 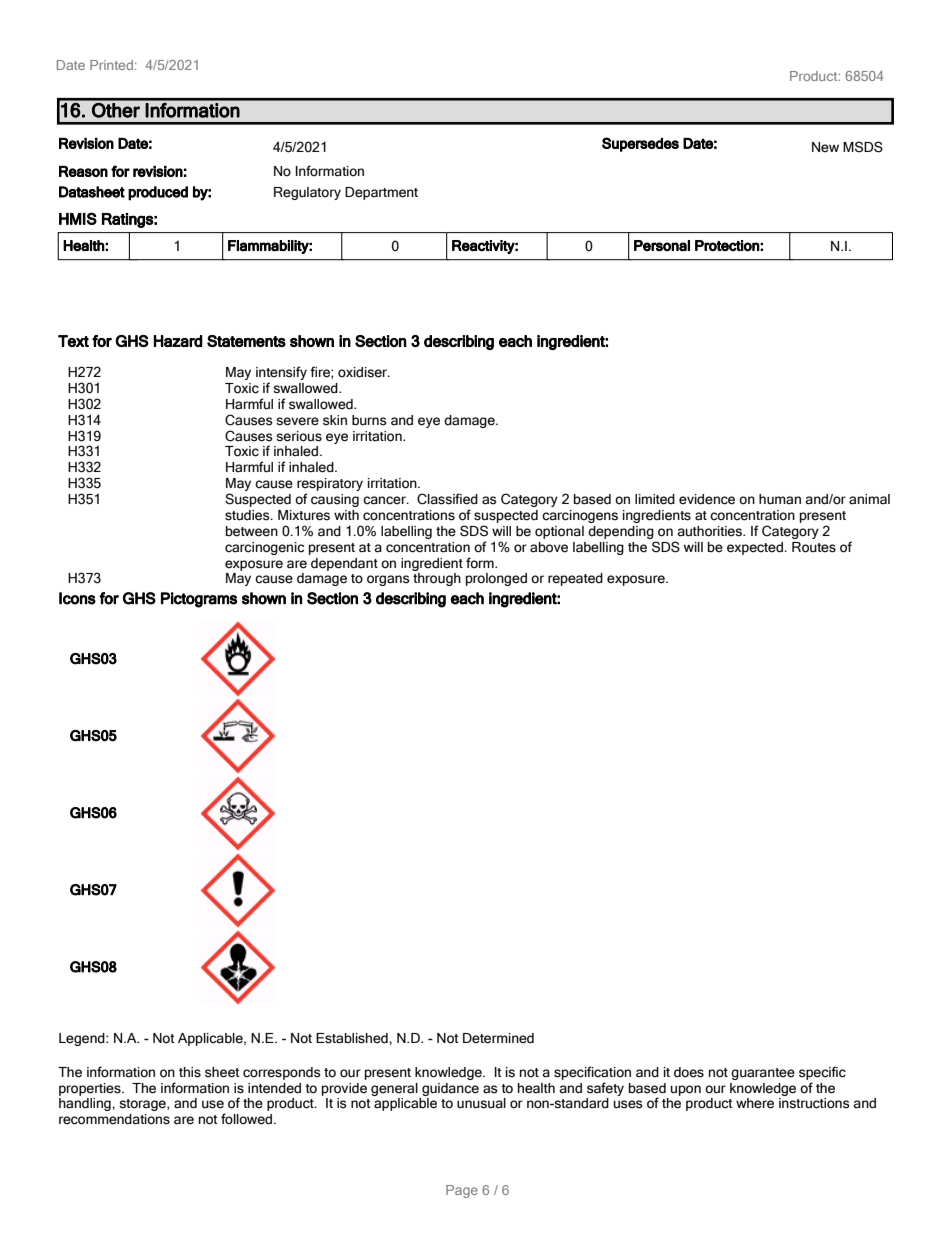 I want to click on prolonged, so click(x=496, y=579).
